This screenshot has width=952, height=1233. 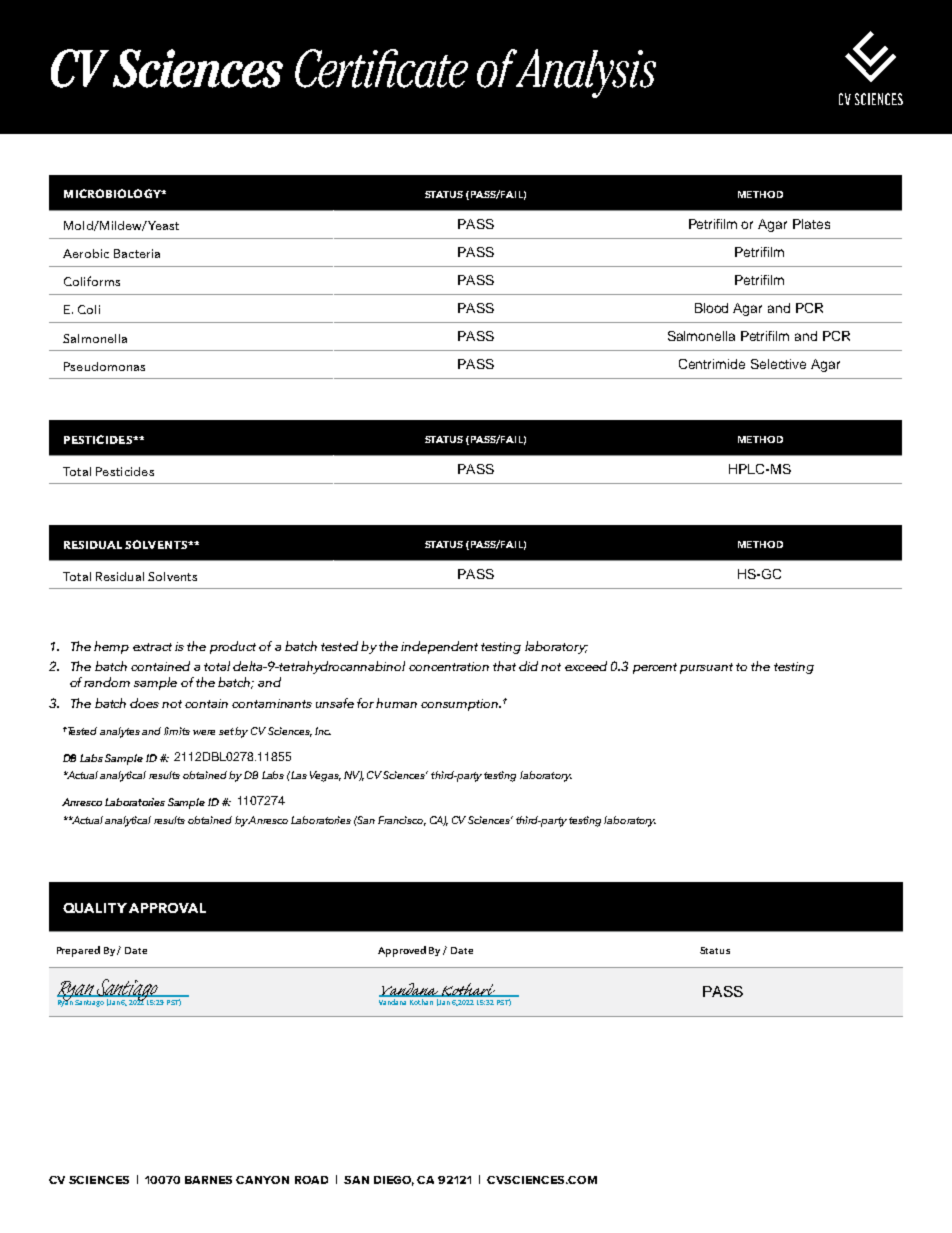 What do you see at coordinates (402, 951) in the screenshot?
I see `Approved` at bounding box center [402, 951].
